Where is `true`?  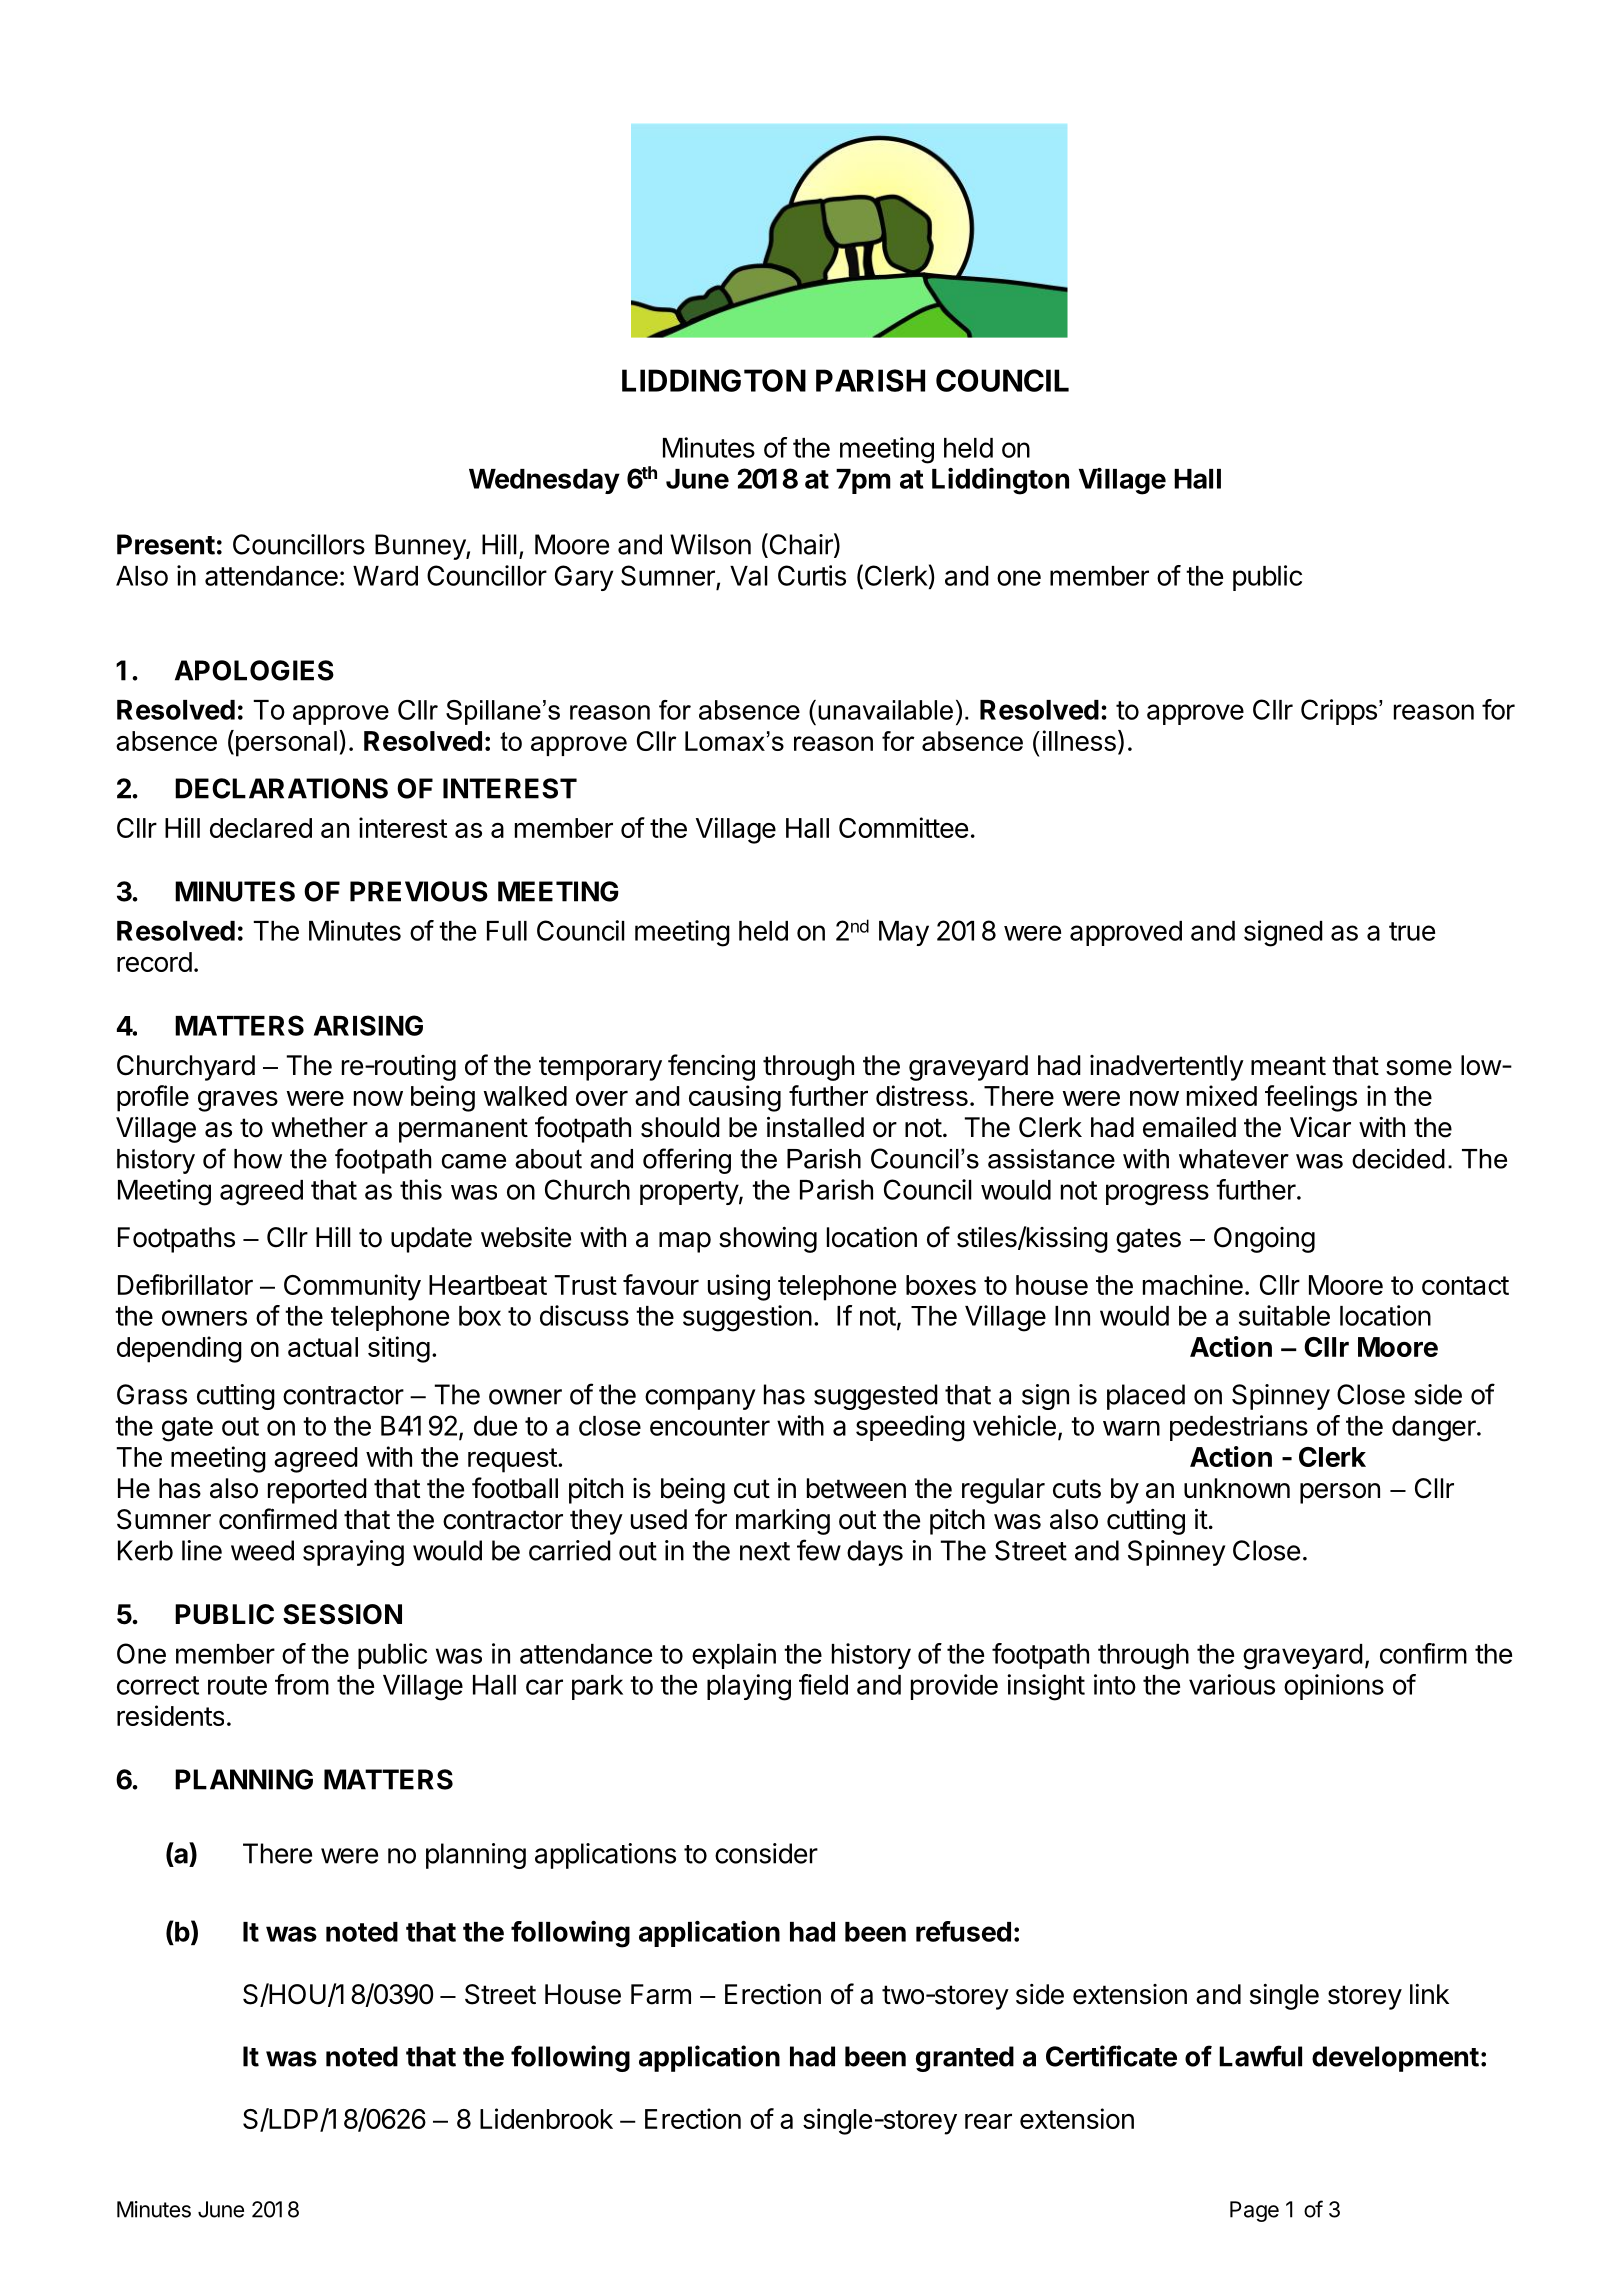
true is located at coordinates (1412, 931).
